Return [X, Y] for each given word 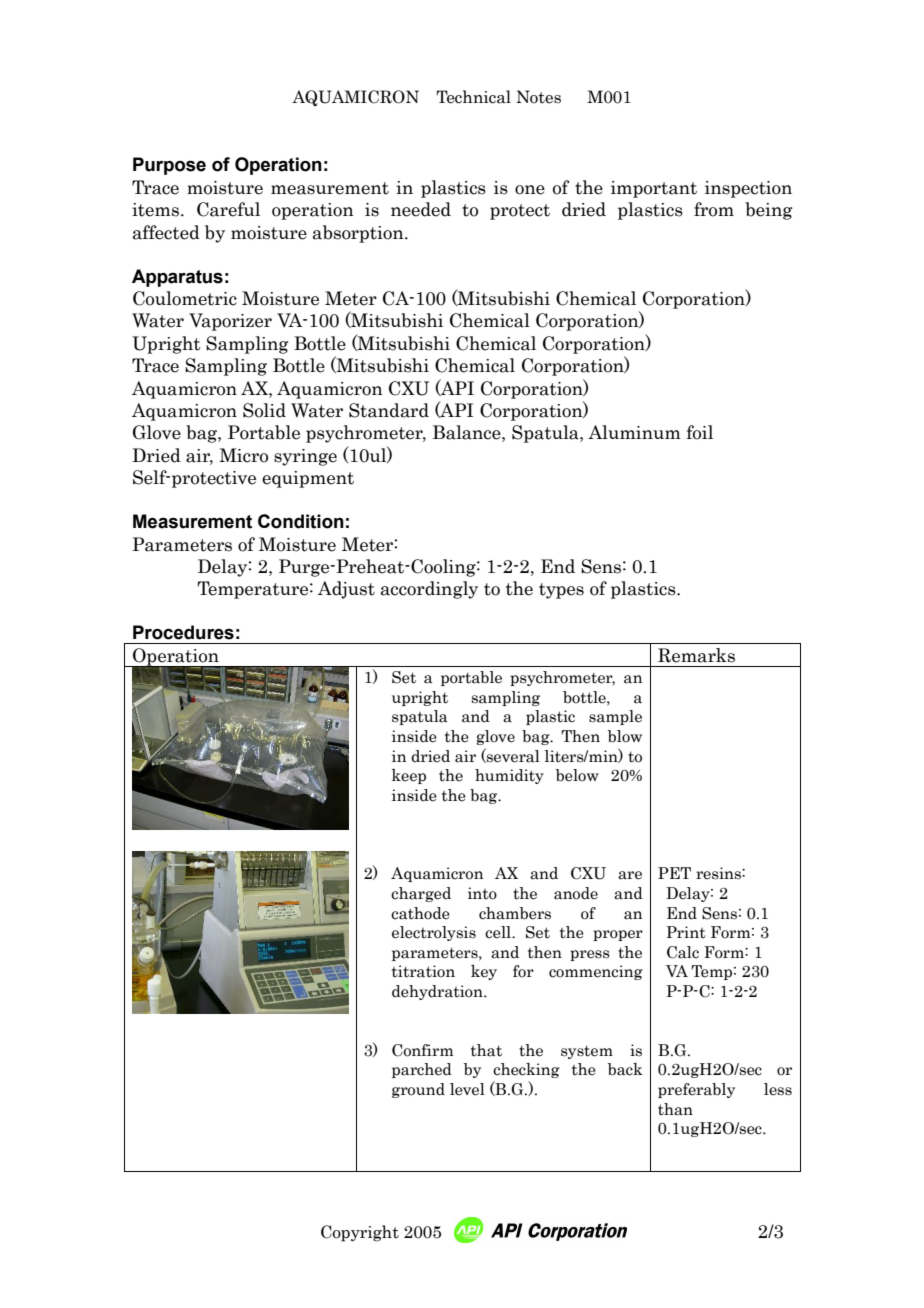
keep [409, 776]
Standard [389, 410]
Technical [473, 97]
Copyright [360, 1233]
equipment [308, 479]
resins [719, 873]
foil [700, 432]
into [482, 893]
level [467, 1089]
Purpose [169, 166]
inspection [748, 189]
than [675, 1109]
